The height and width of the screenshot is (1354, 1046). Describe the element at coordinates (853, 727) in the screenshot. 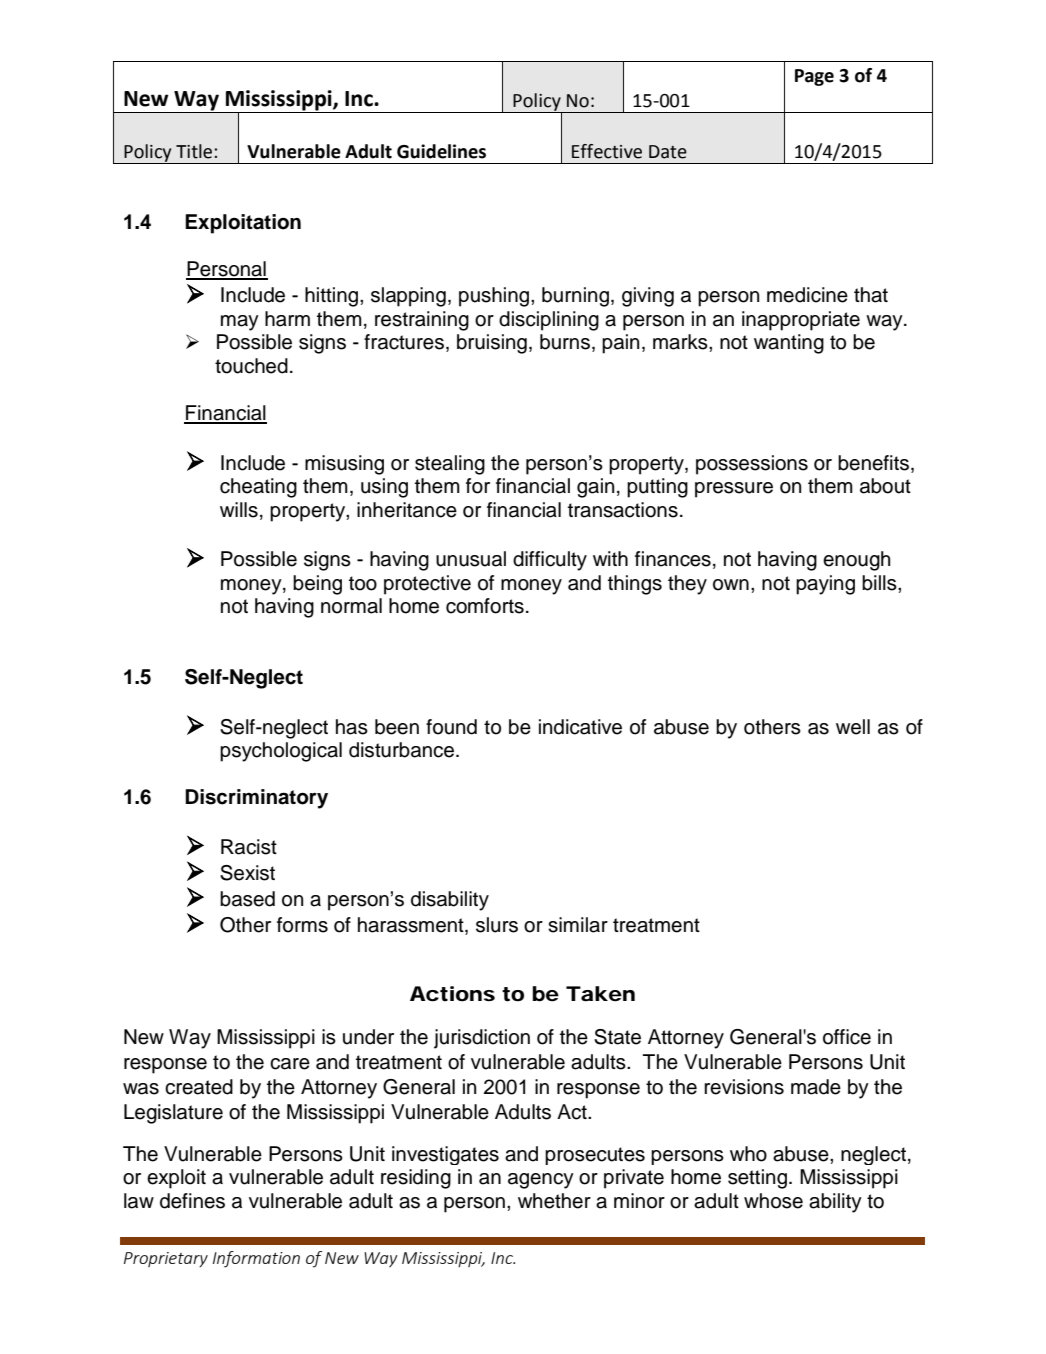

I see `well` at that location.
